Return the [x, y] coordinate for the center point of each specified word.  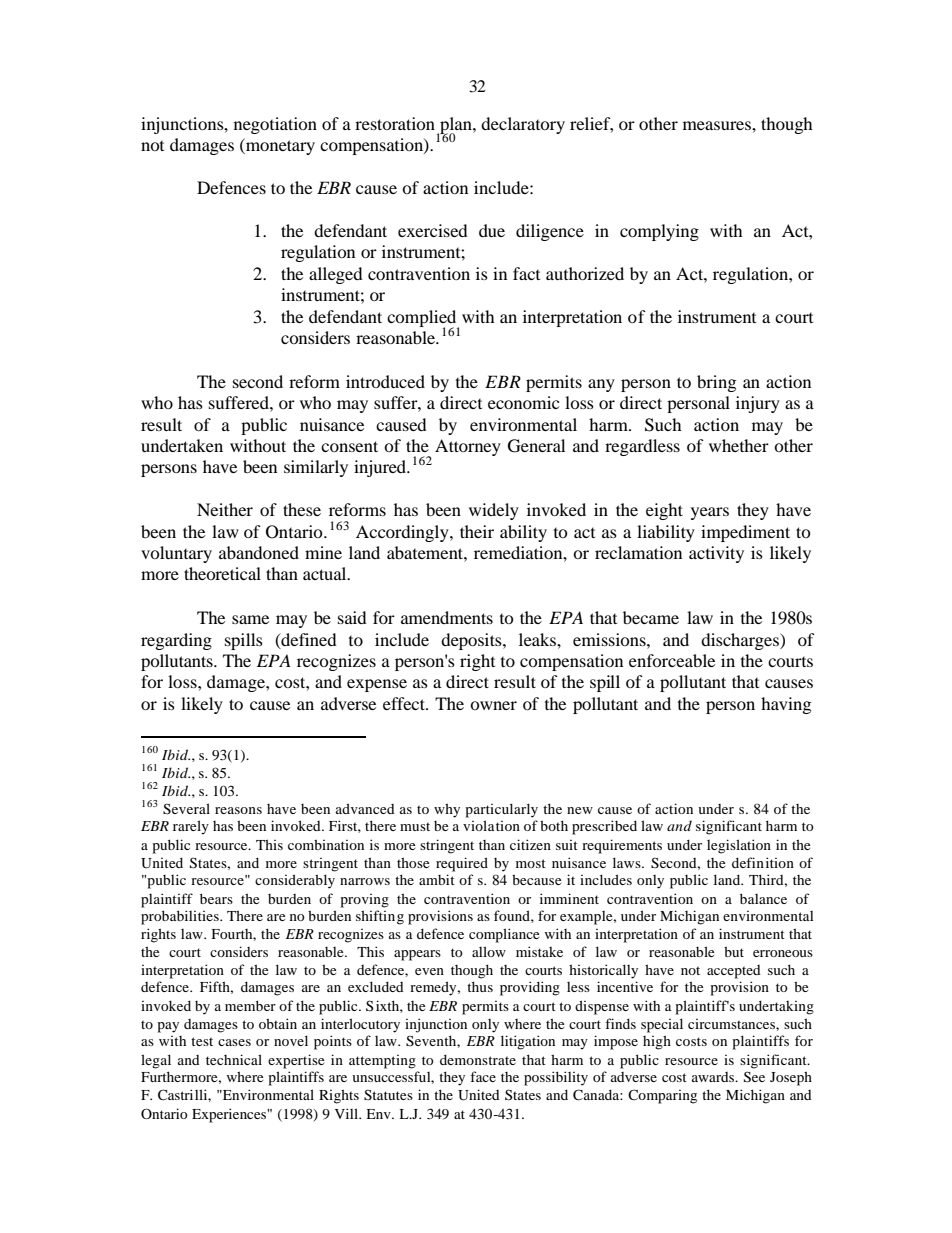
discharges [741, 641]
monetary [279, 146]
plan [456, 126]
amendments [447, 617]
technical [234, 1059]
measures [718, 125]
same [250, 619]
